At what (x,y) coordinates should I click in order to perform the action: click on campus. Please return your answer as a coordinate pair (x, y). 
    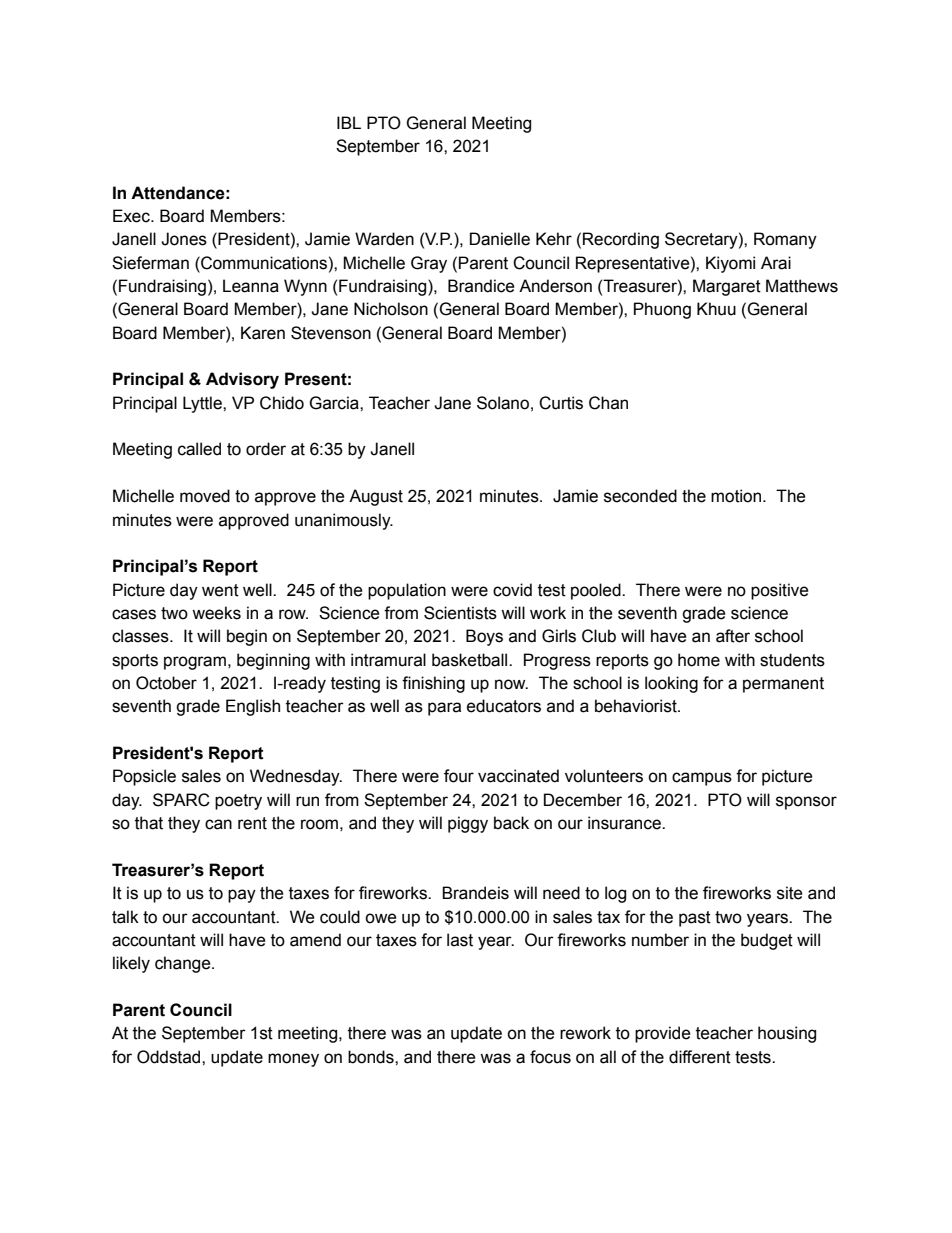
    Looking at the image, I should click on (702, 779).
